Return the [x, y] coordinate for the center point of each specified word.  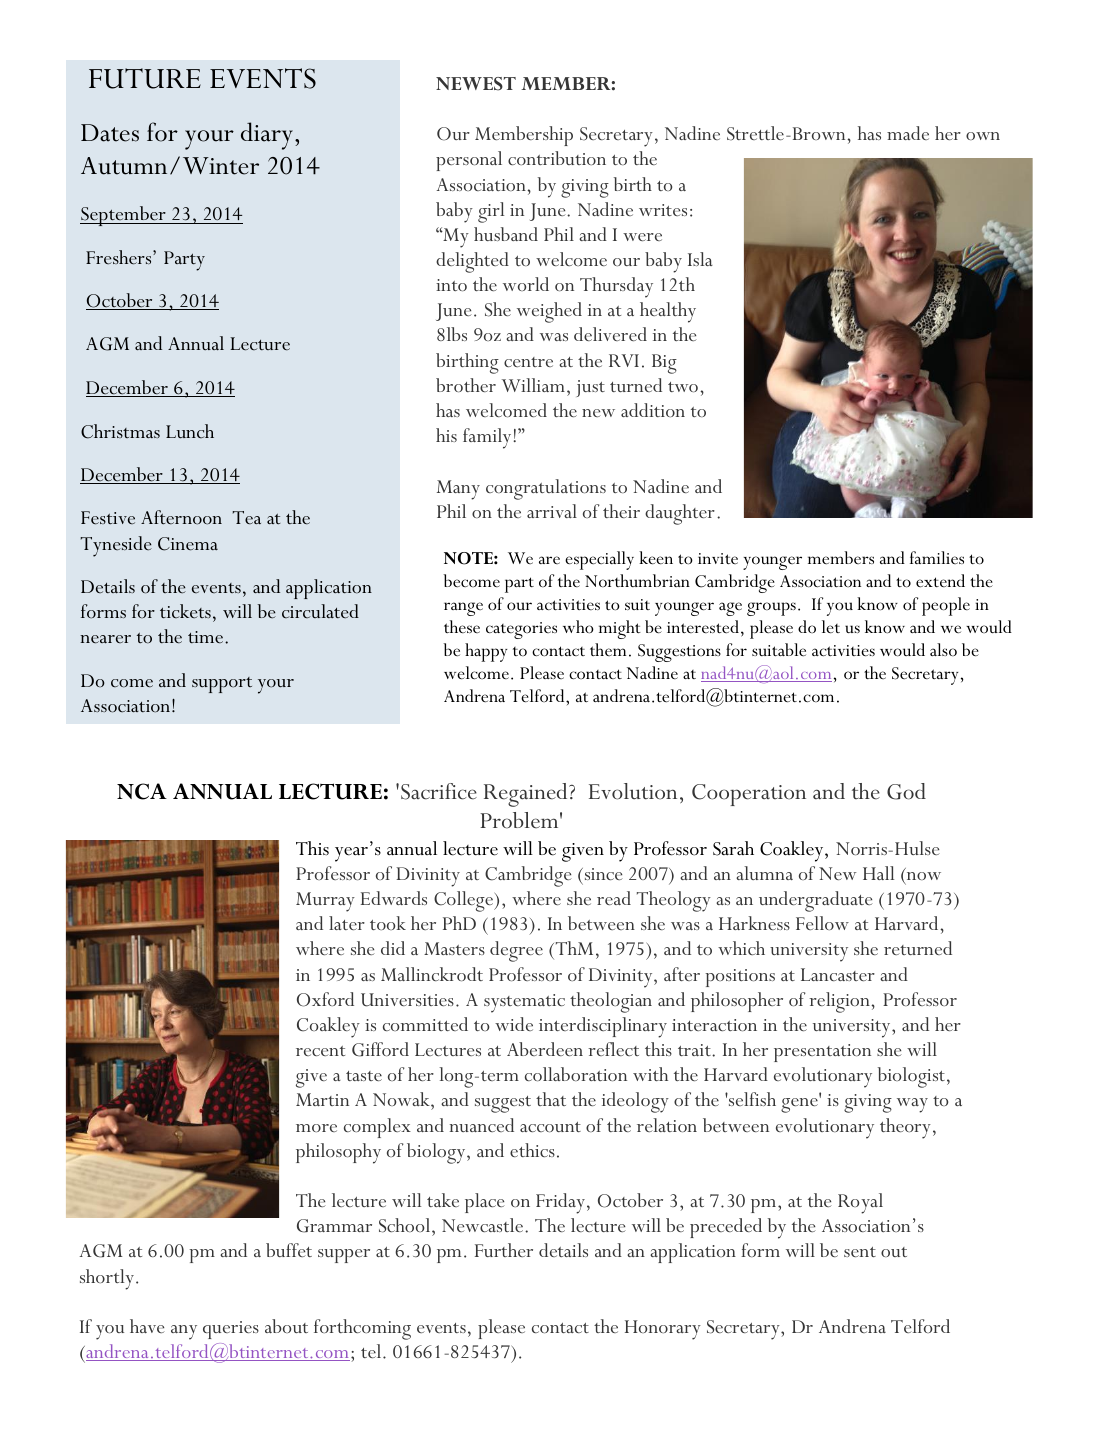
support [222, 685]
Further [504, 1250]
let [831, 627]
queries [231, 1330]
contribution [557, 158]
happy [486, 652]
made [908, 133]
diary [267, 136]
